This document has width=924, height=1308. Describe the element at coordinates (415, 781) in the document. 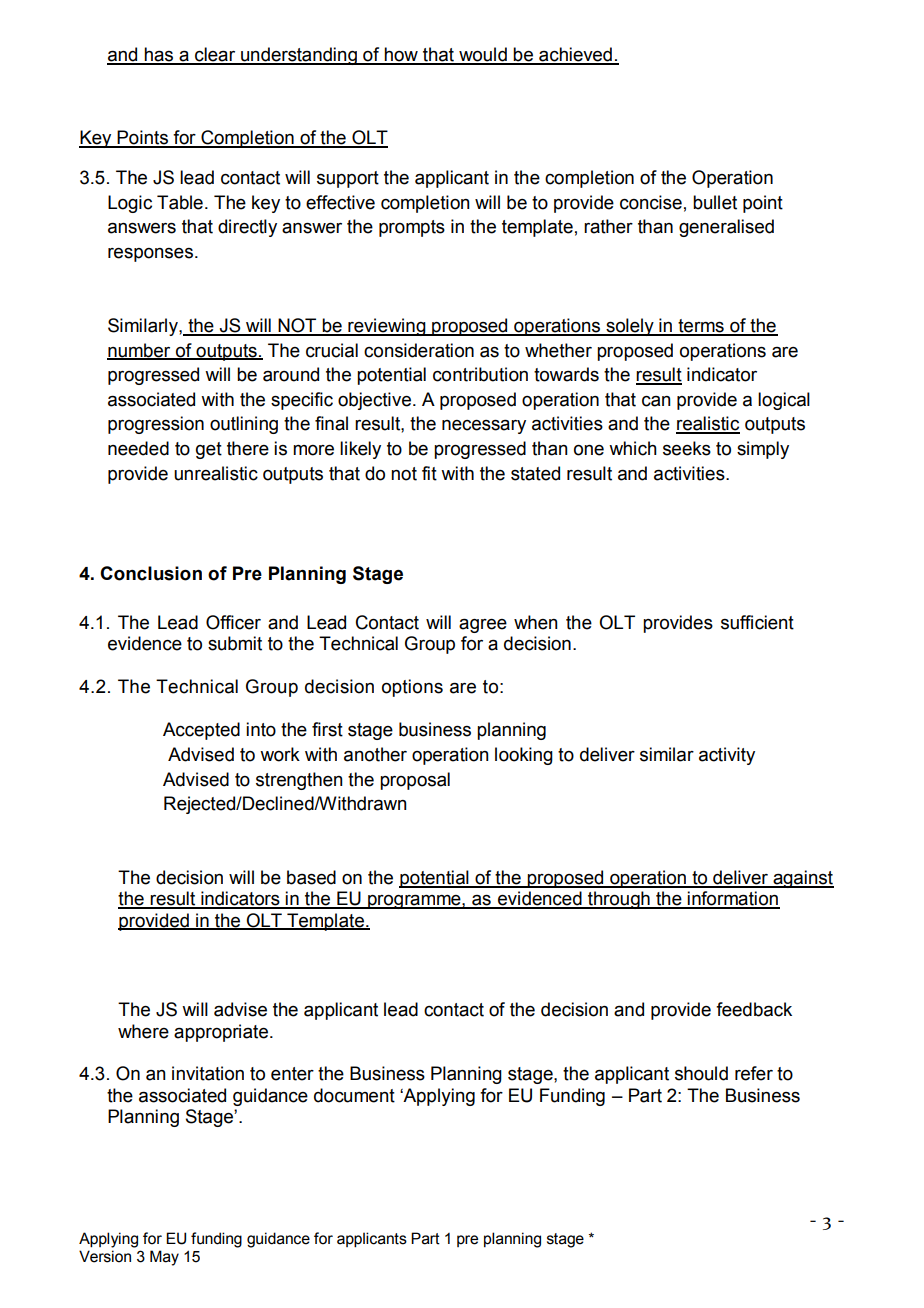

I see `proposal` at that location.
